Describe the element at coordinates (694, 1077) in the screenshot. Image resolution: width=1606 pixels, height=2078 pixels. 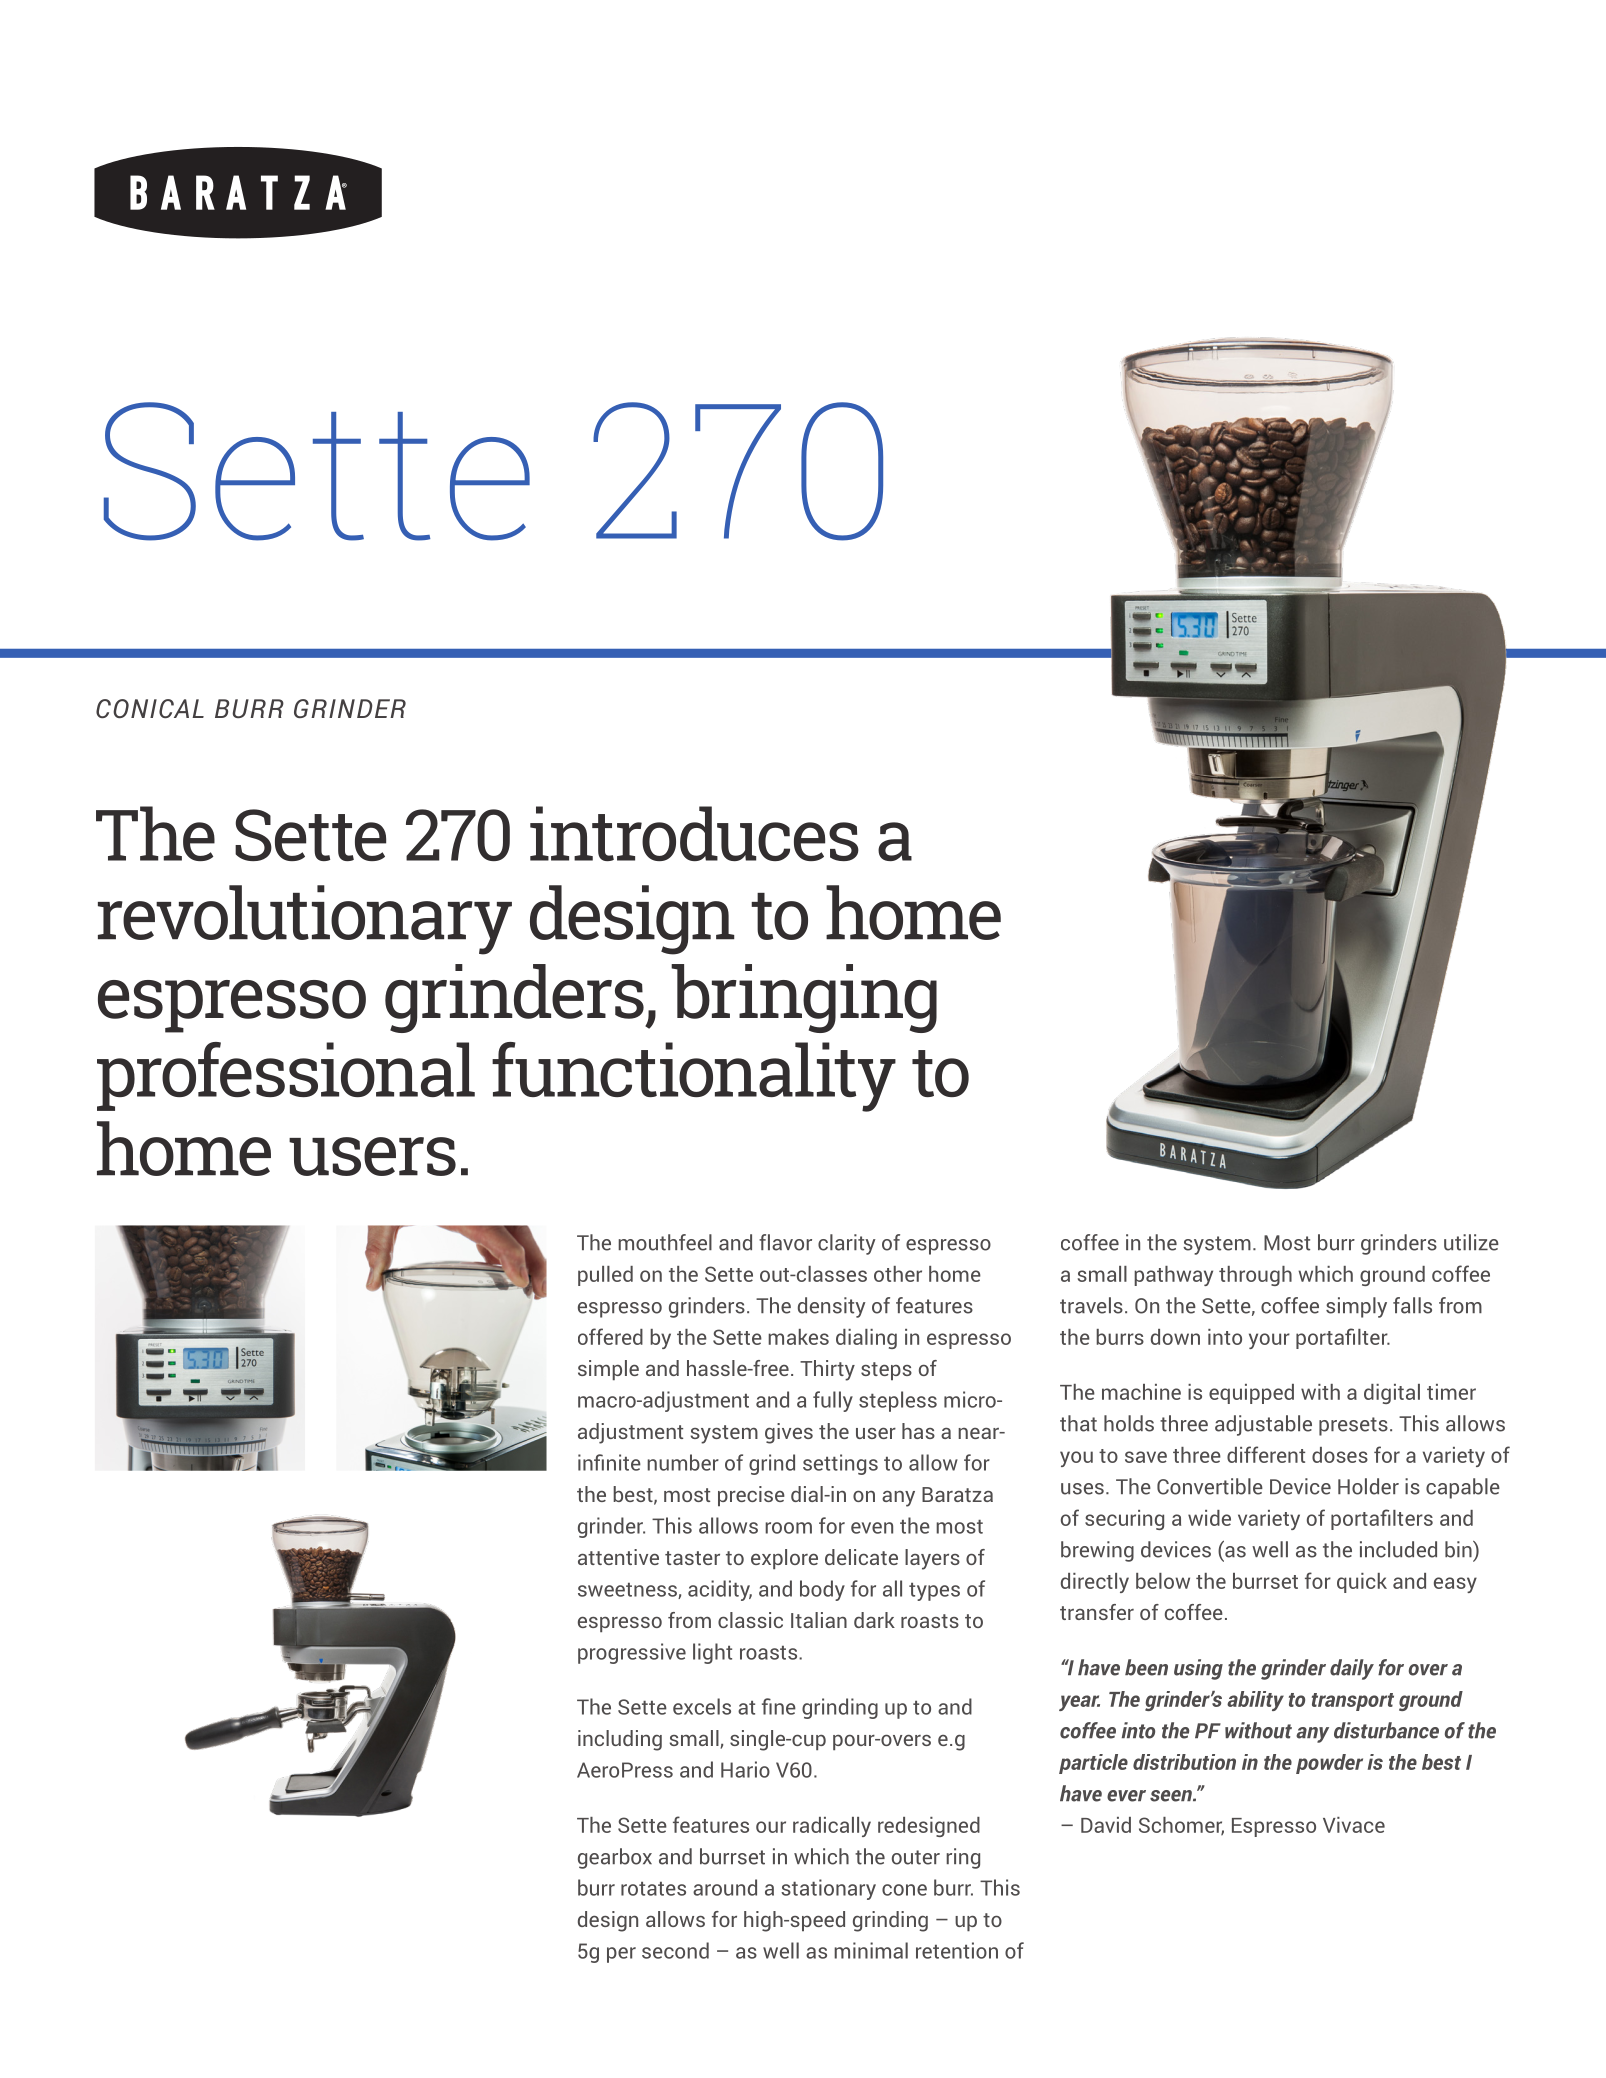
I see `functionality` at that location.
